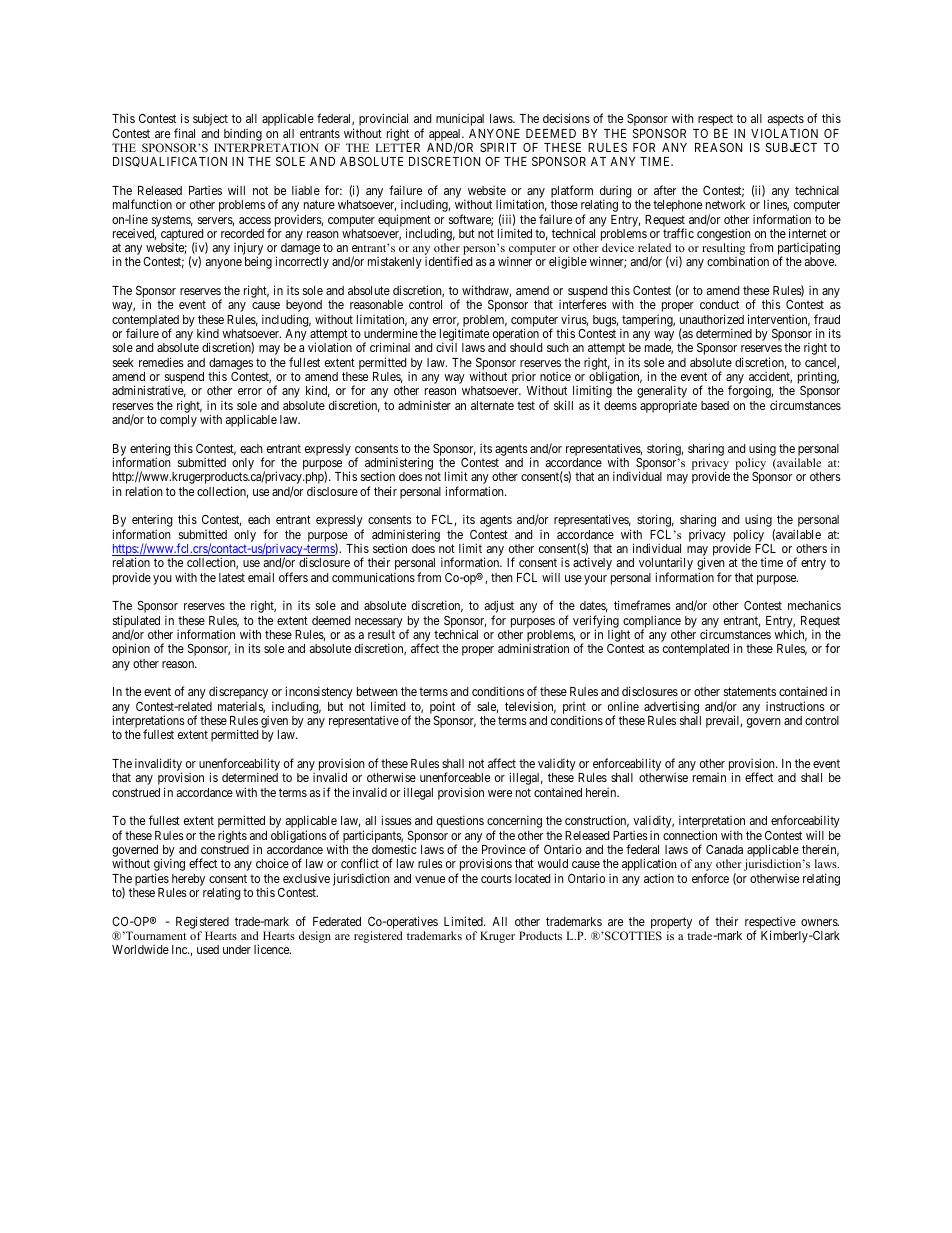 This screenshot has width=952, height=1233. I want to click on used, so click(208, 949).
